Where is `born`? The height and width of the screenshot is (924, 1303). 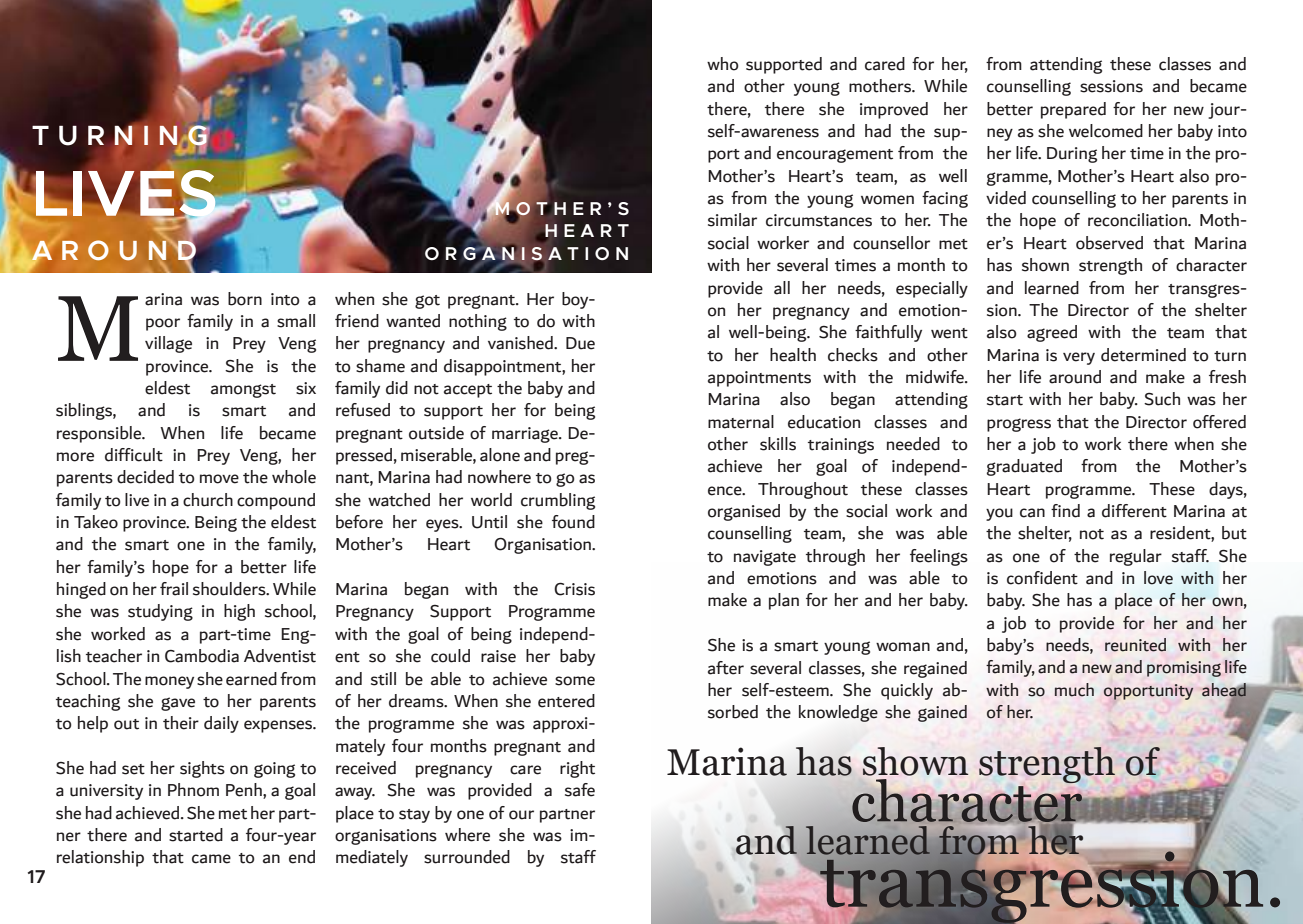
born is located at coordinates (245, 299).
